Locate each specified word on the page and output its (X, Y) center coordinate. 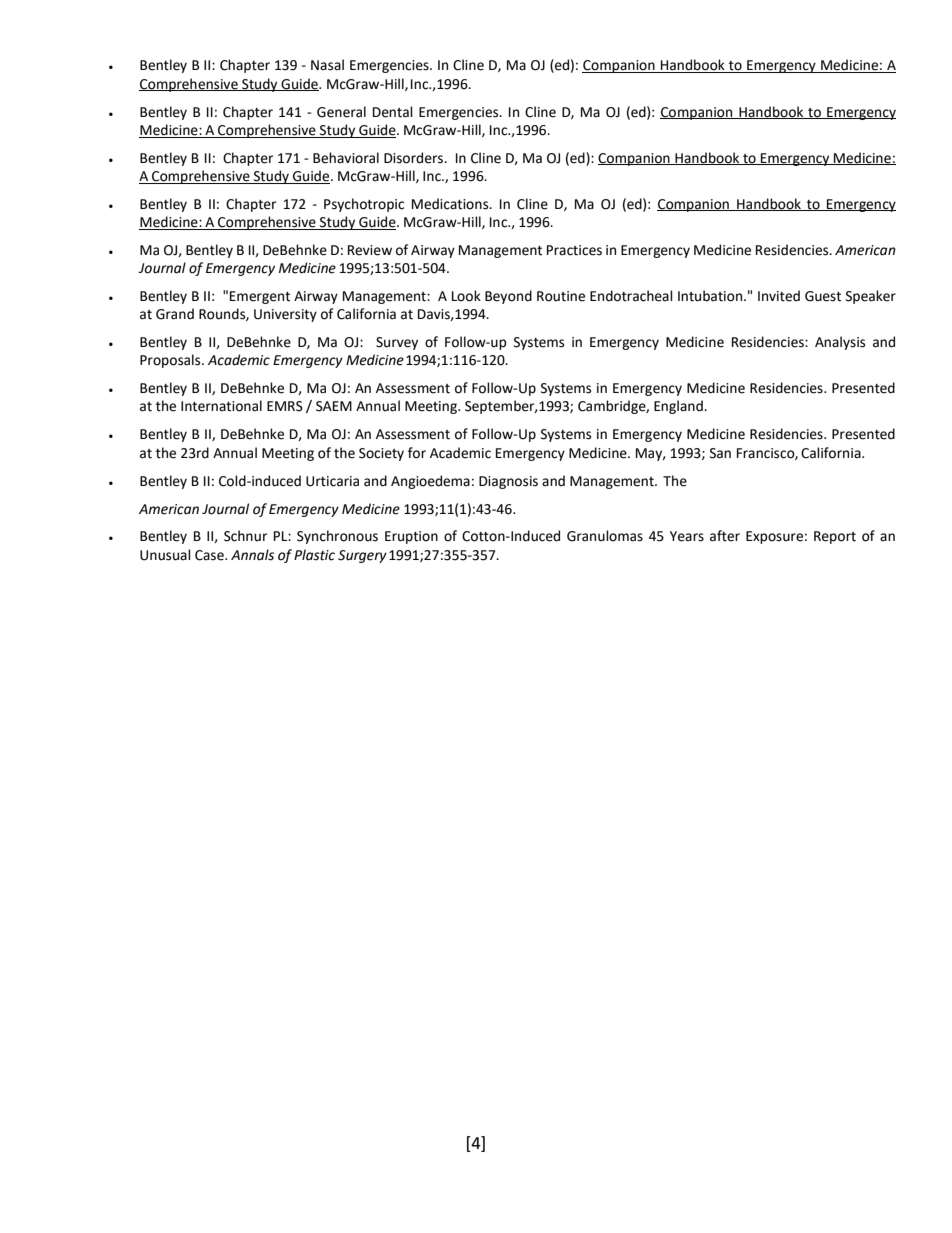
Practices (574, 250)
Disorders (414, 158)
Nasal (327, 65)
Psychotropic (364, 205)
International (221, 406)
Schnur (245, 536)
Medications (451, 204)
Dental (393, 112)
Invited (779, 296)
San (720, 453)
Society (381, 454)
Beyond (508, 297)
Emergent (260, 297)
